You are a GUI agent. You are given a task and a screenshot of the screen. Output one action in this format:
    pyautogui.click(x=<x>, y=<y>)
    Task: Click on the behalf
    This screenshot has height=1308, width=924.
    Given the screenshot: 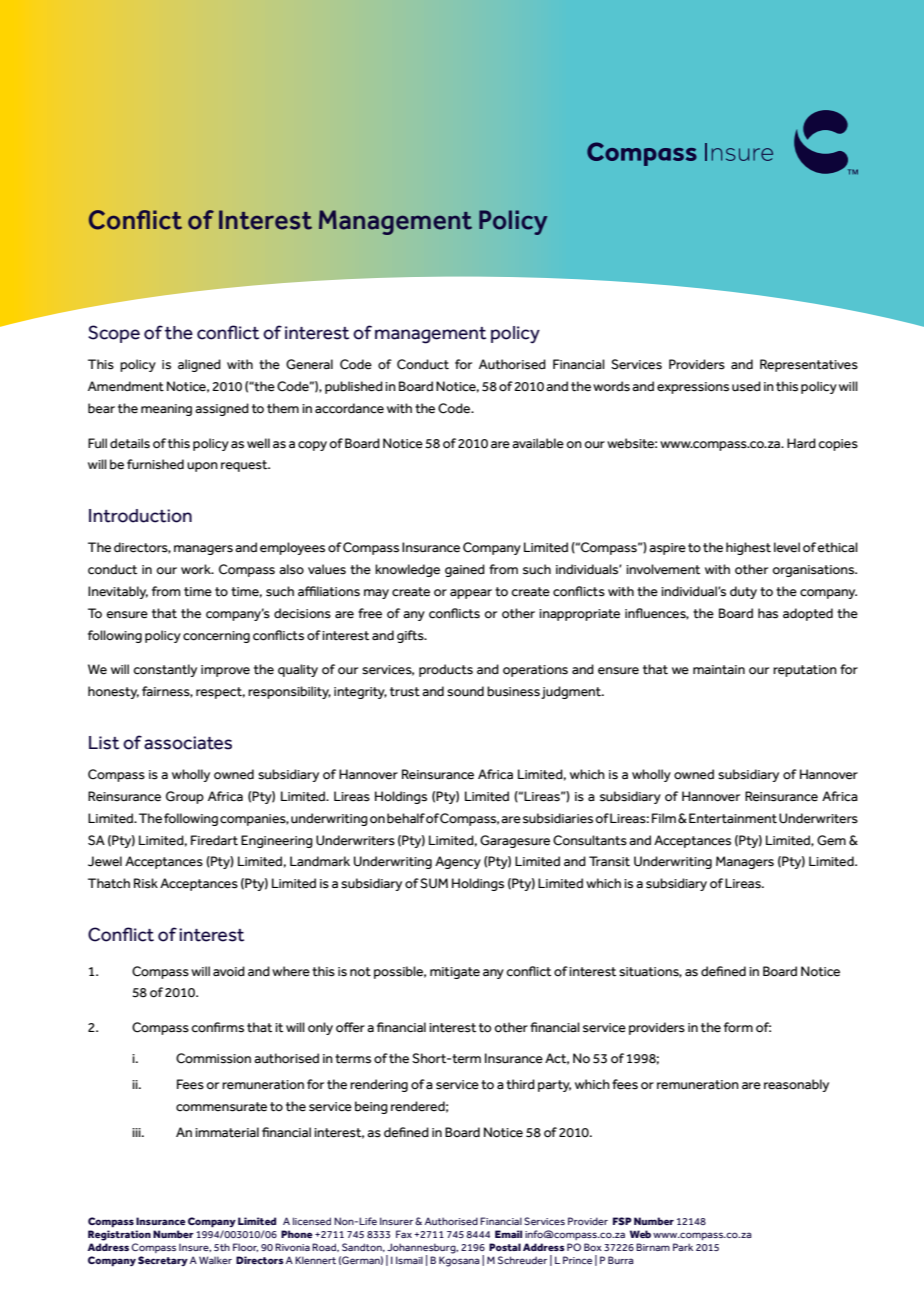 What is the action you would take?
    pyautogui.click(x=406, y=818)
